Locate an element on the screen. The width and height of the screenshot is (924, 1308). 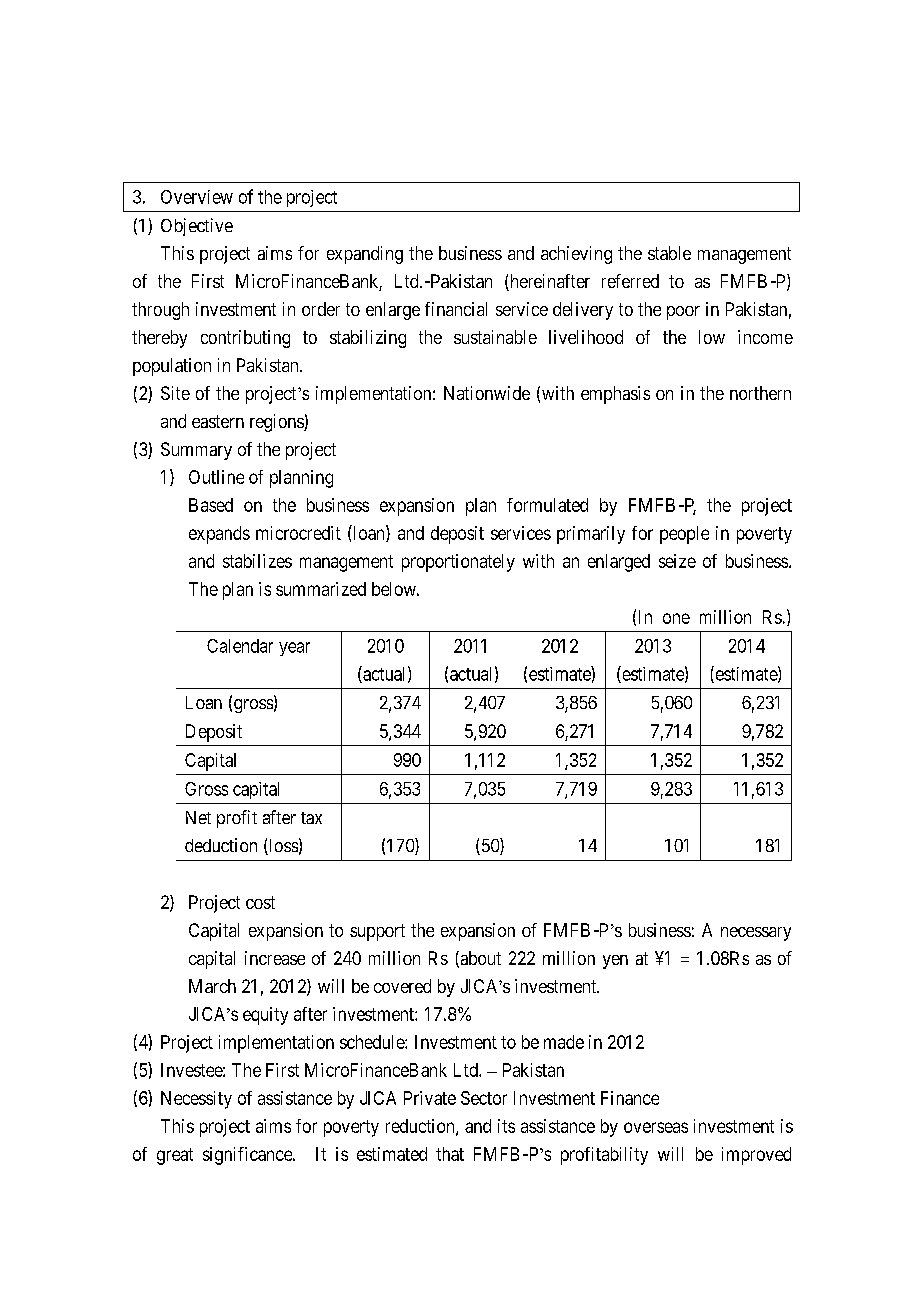
northern is located at coordinates (760, 393).
